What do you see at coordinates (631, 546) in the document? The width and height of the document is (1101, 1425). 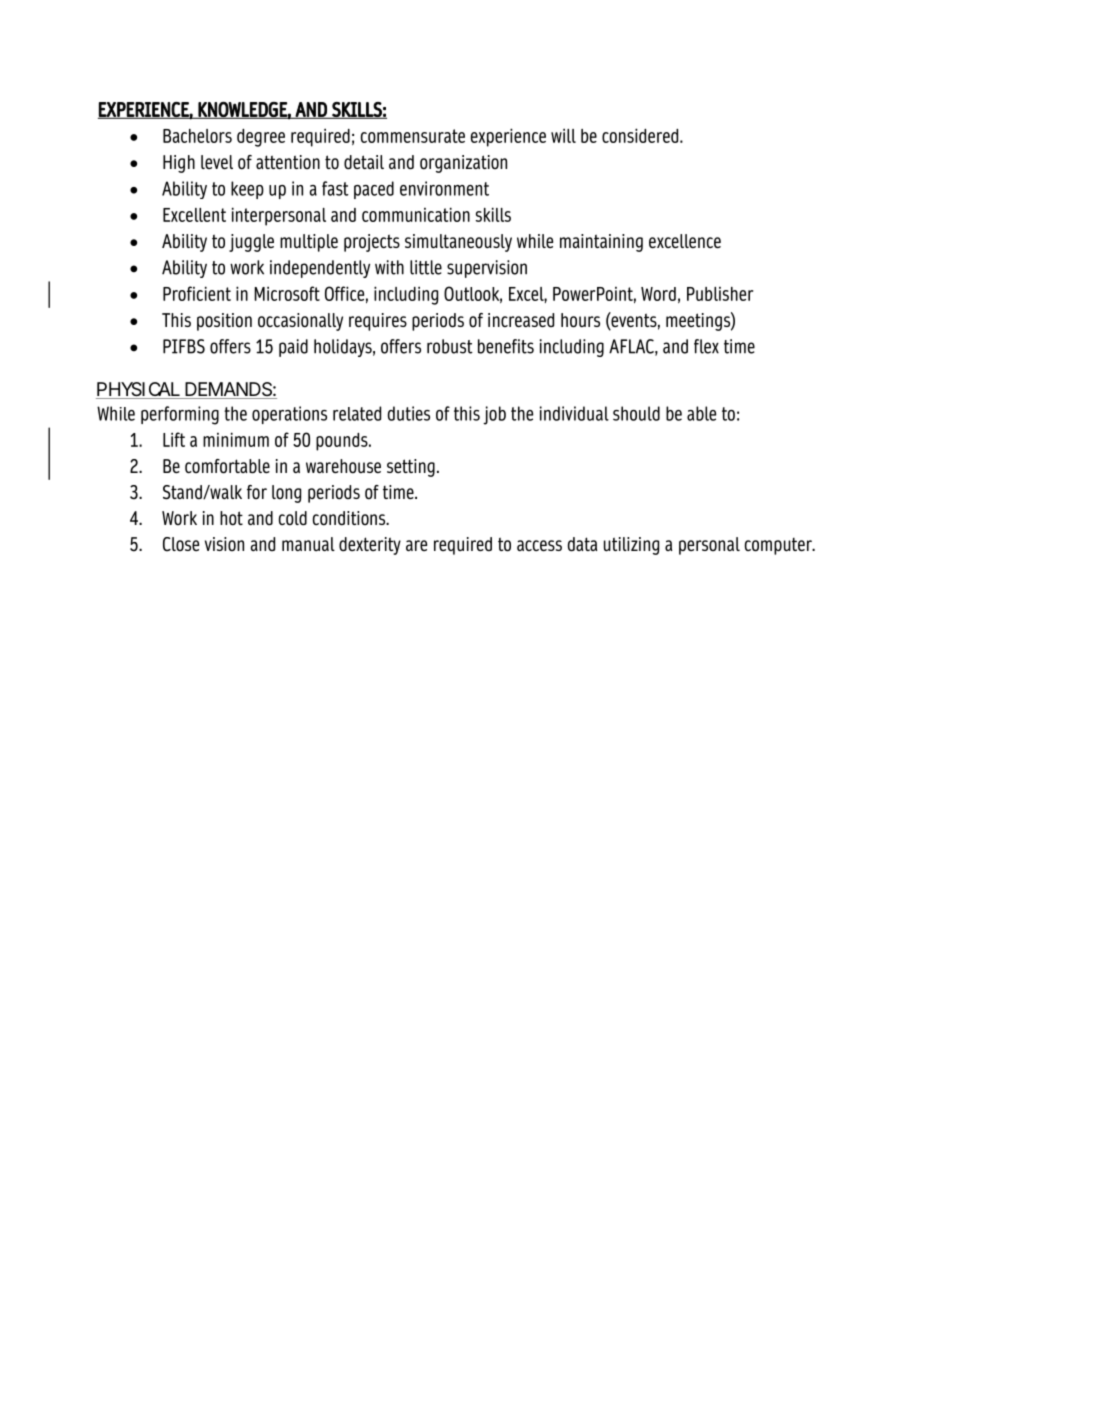 I see `utilizing` at bounding box center [631, 546].
